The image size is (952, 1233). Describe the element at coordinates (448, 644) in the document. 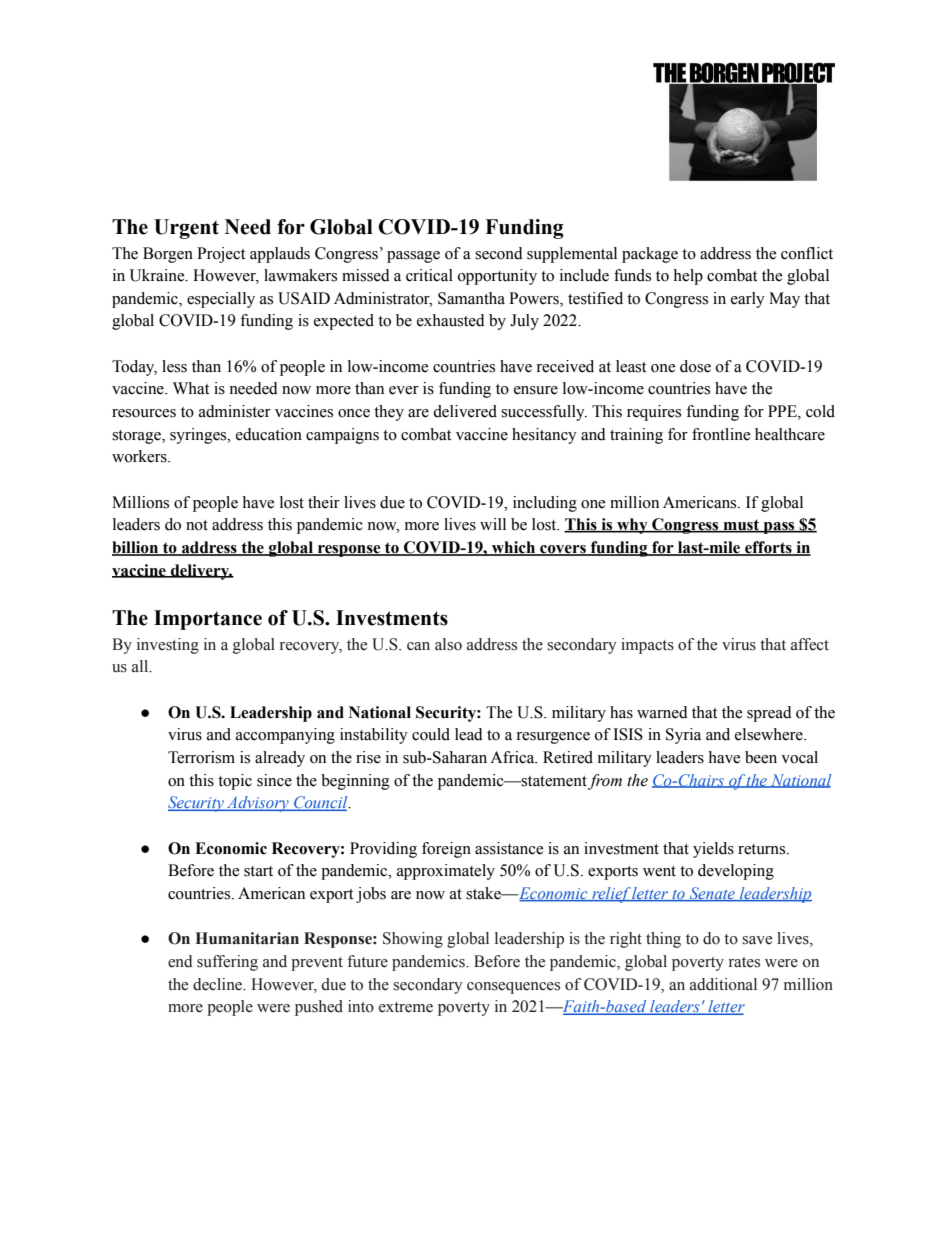

I see `also` at that location.
